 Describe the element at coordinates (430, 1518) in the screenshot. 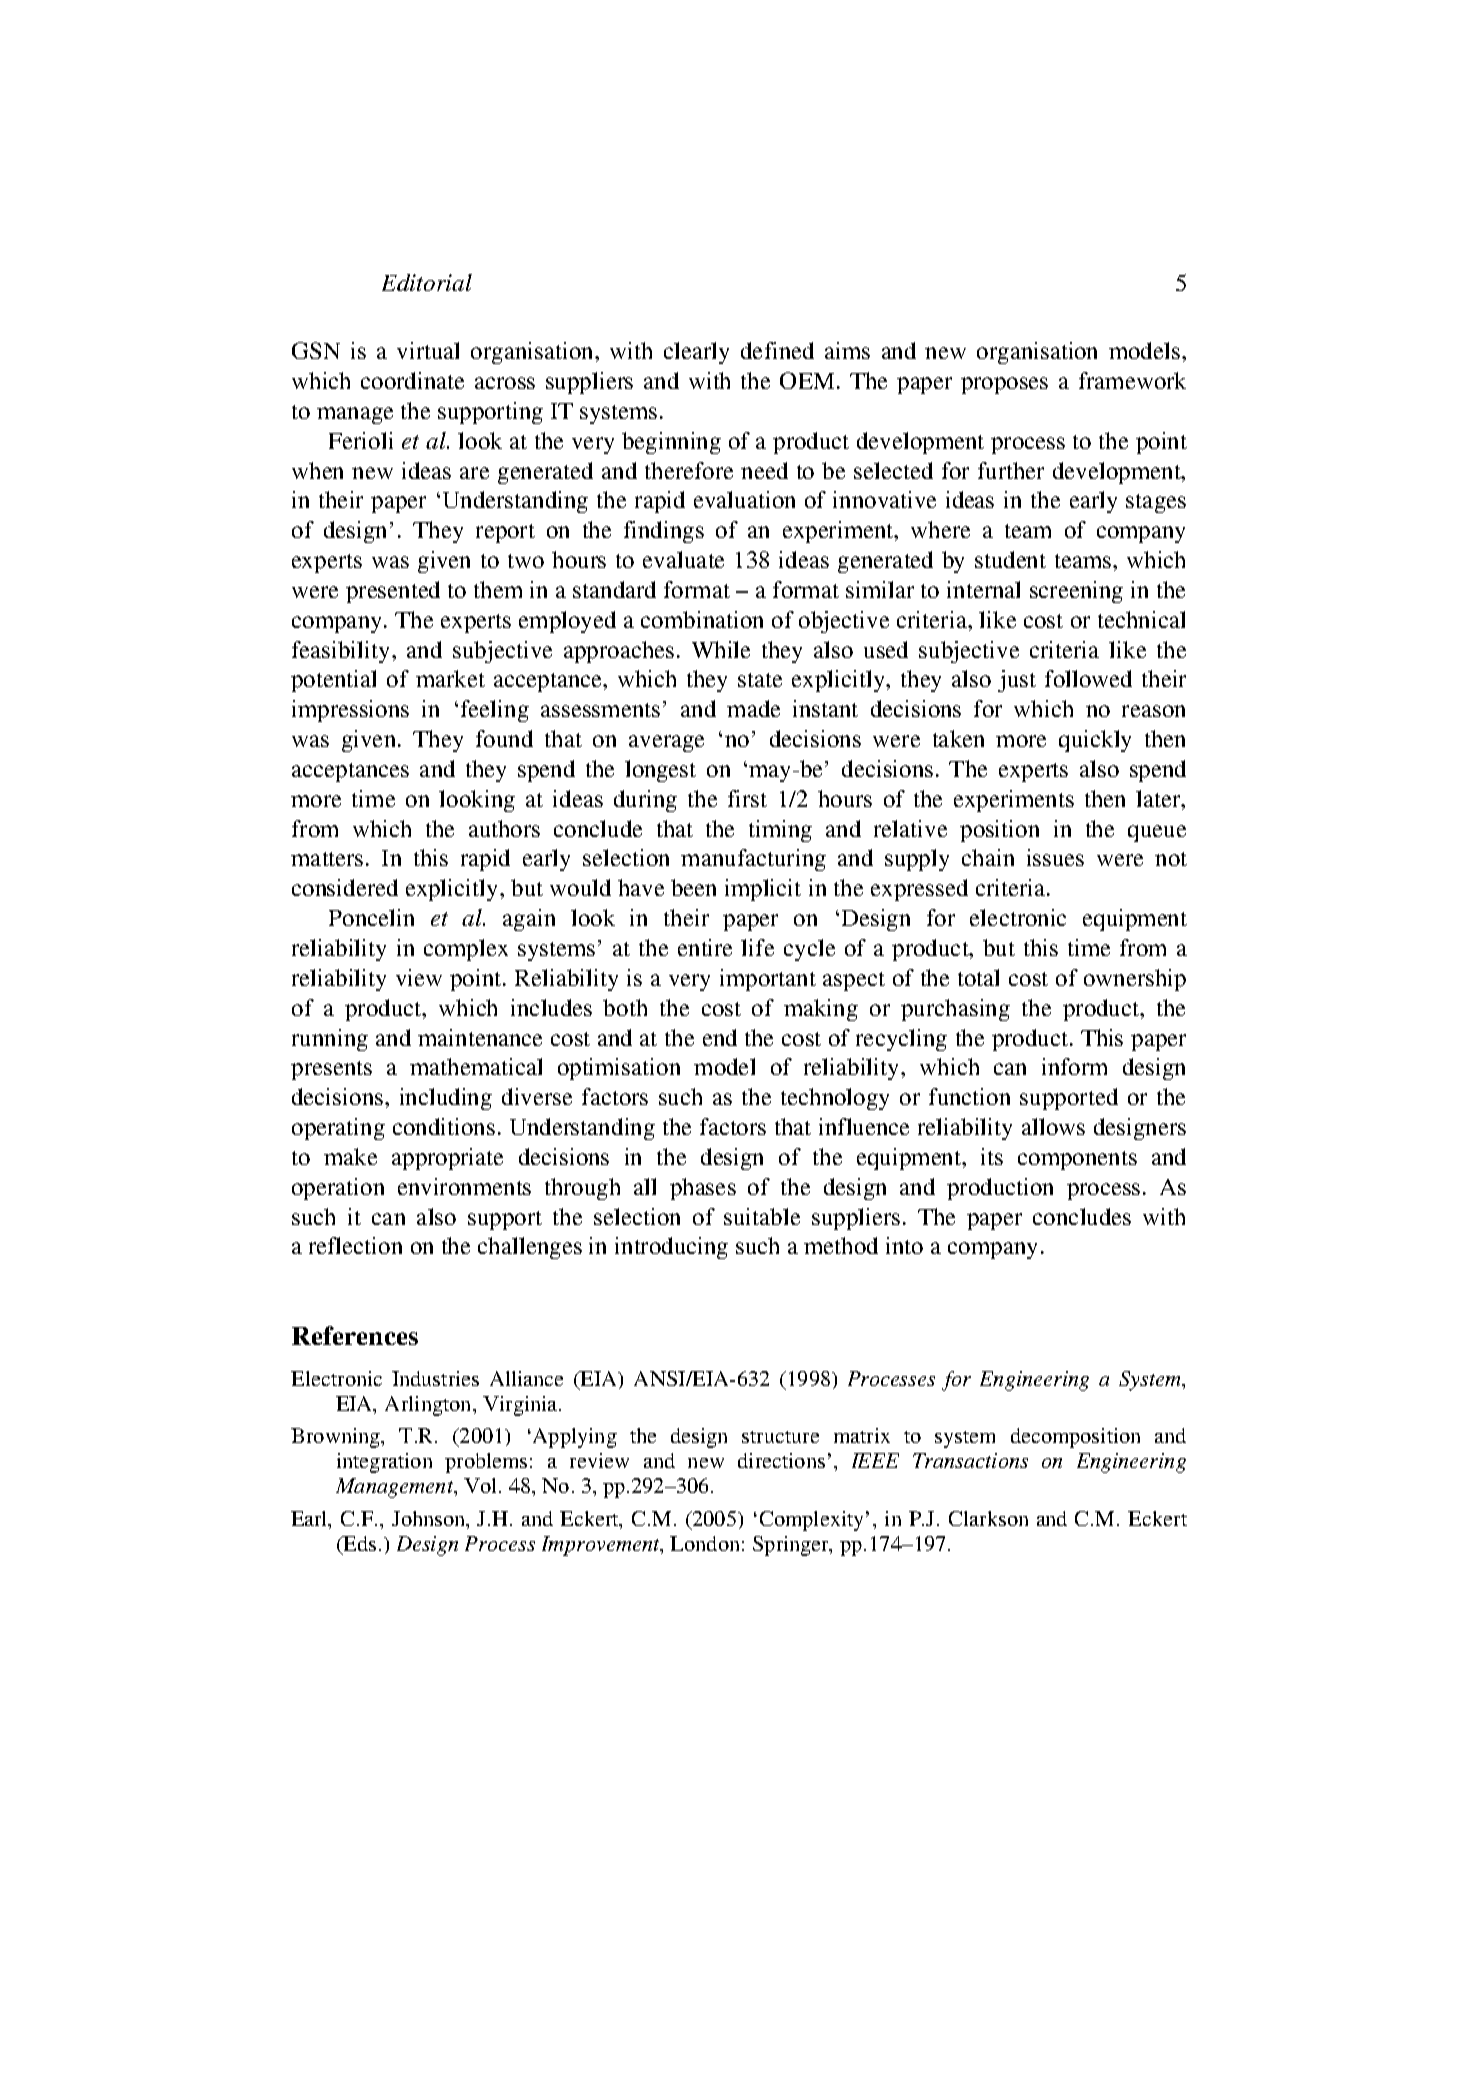

I see `Johnson` at that location.
